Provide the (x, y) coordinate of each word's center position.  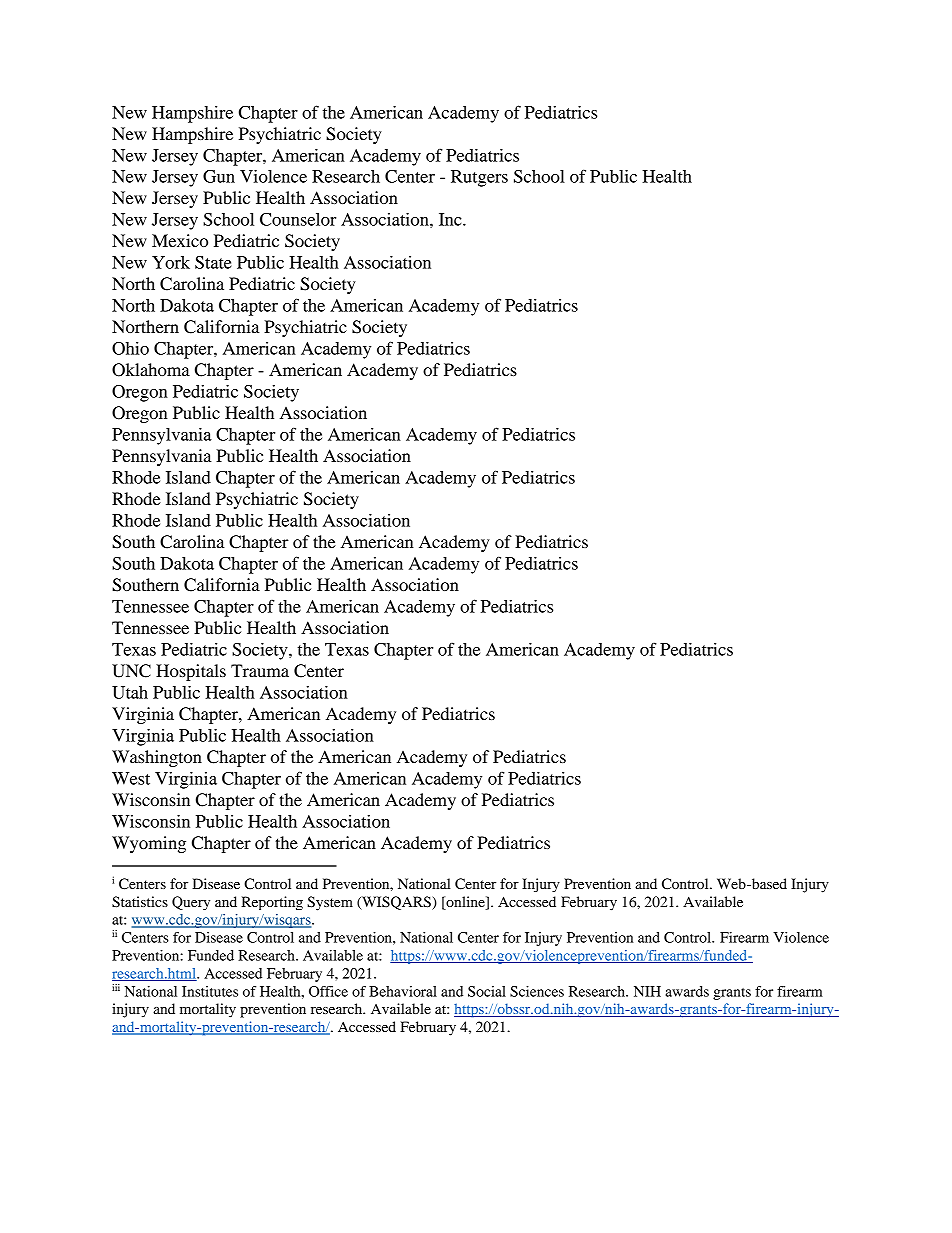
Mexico (180, 240)
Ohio (130, 348)
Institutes (210, 991)
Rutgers (479, 178)
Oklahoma (151, 370)
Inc (451, 219)
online (465, 901)
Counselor (298, 219)
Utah (130, 692)
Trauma (260, 670)
